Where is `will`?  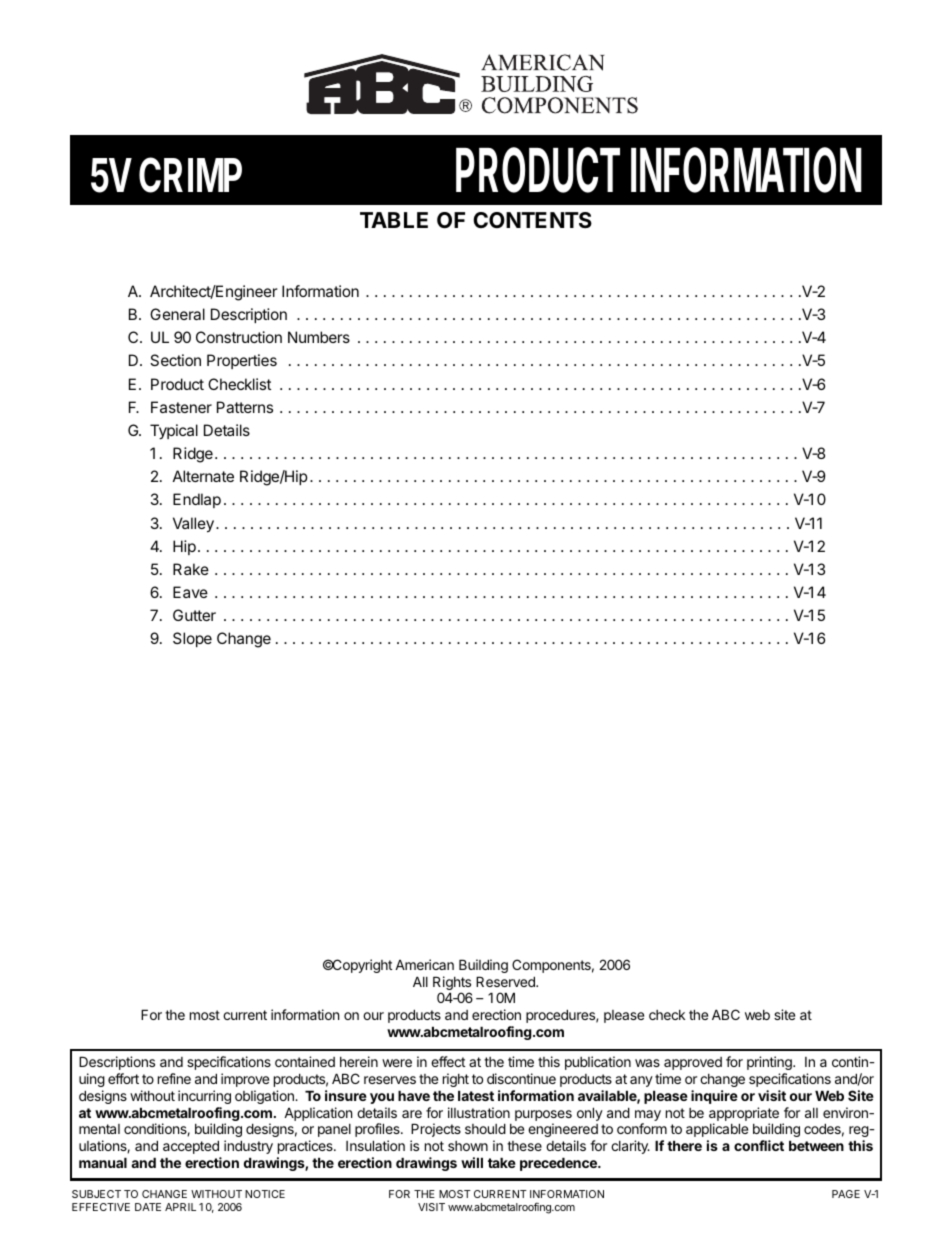 will is located at coordinates (472, 1162).
